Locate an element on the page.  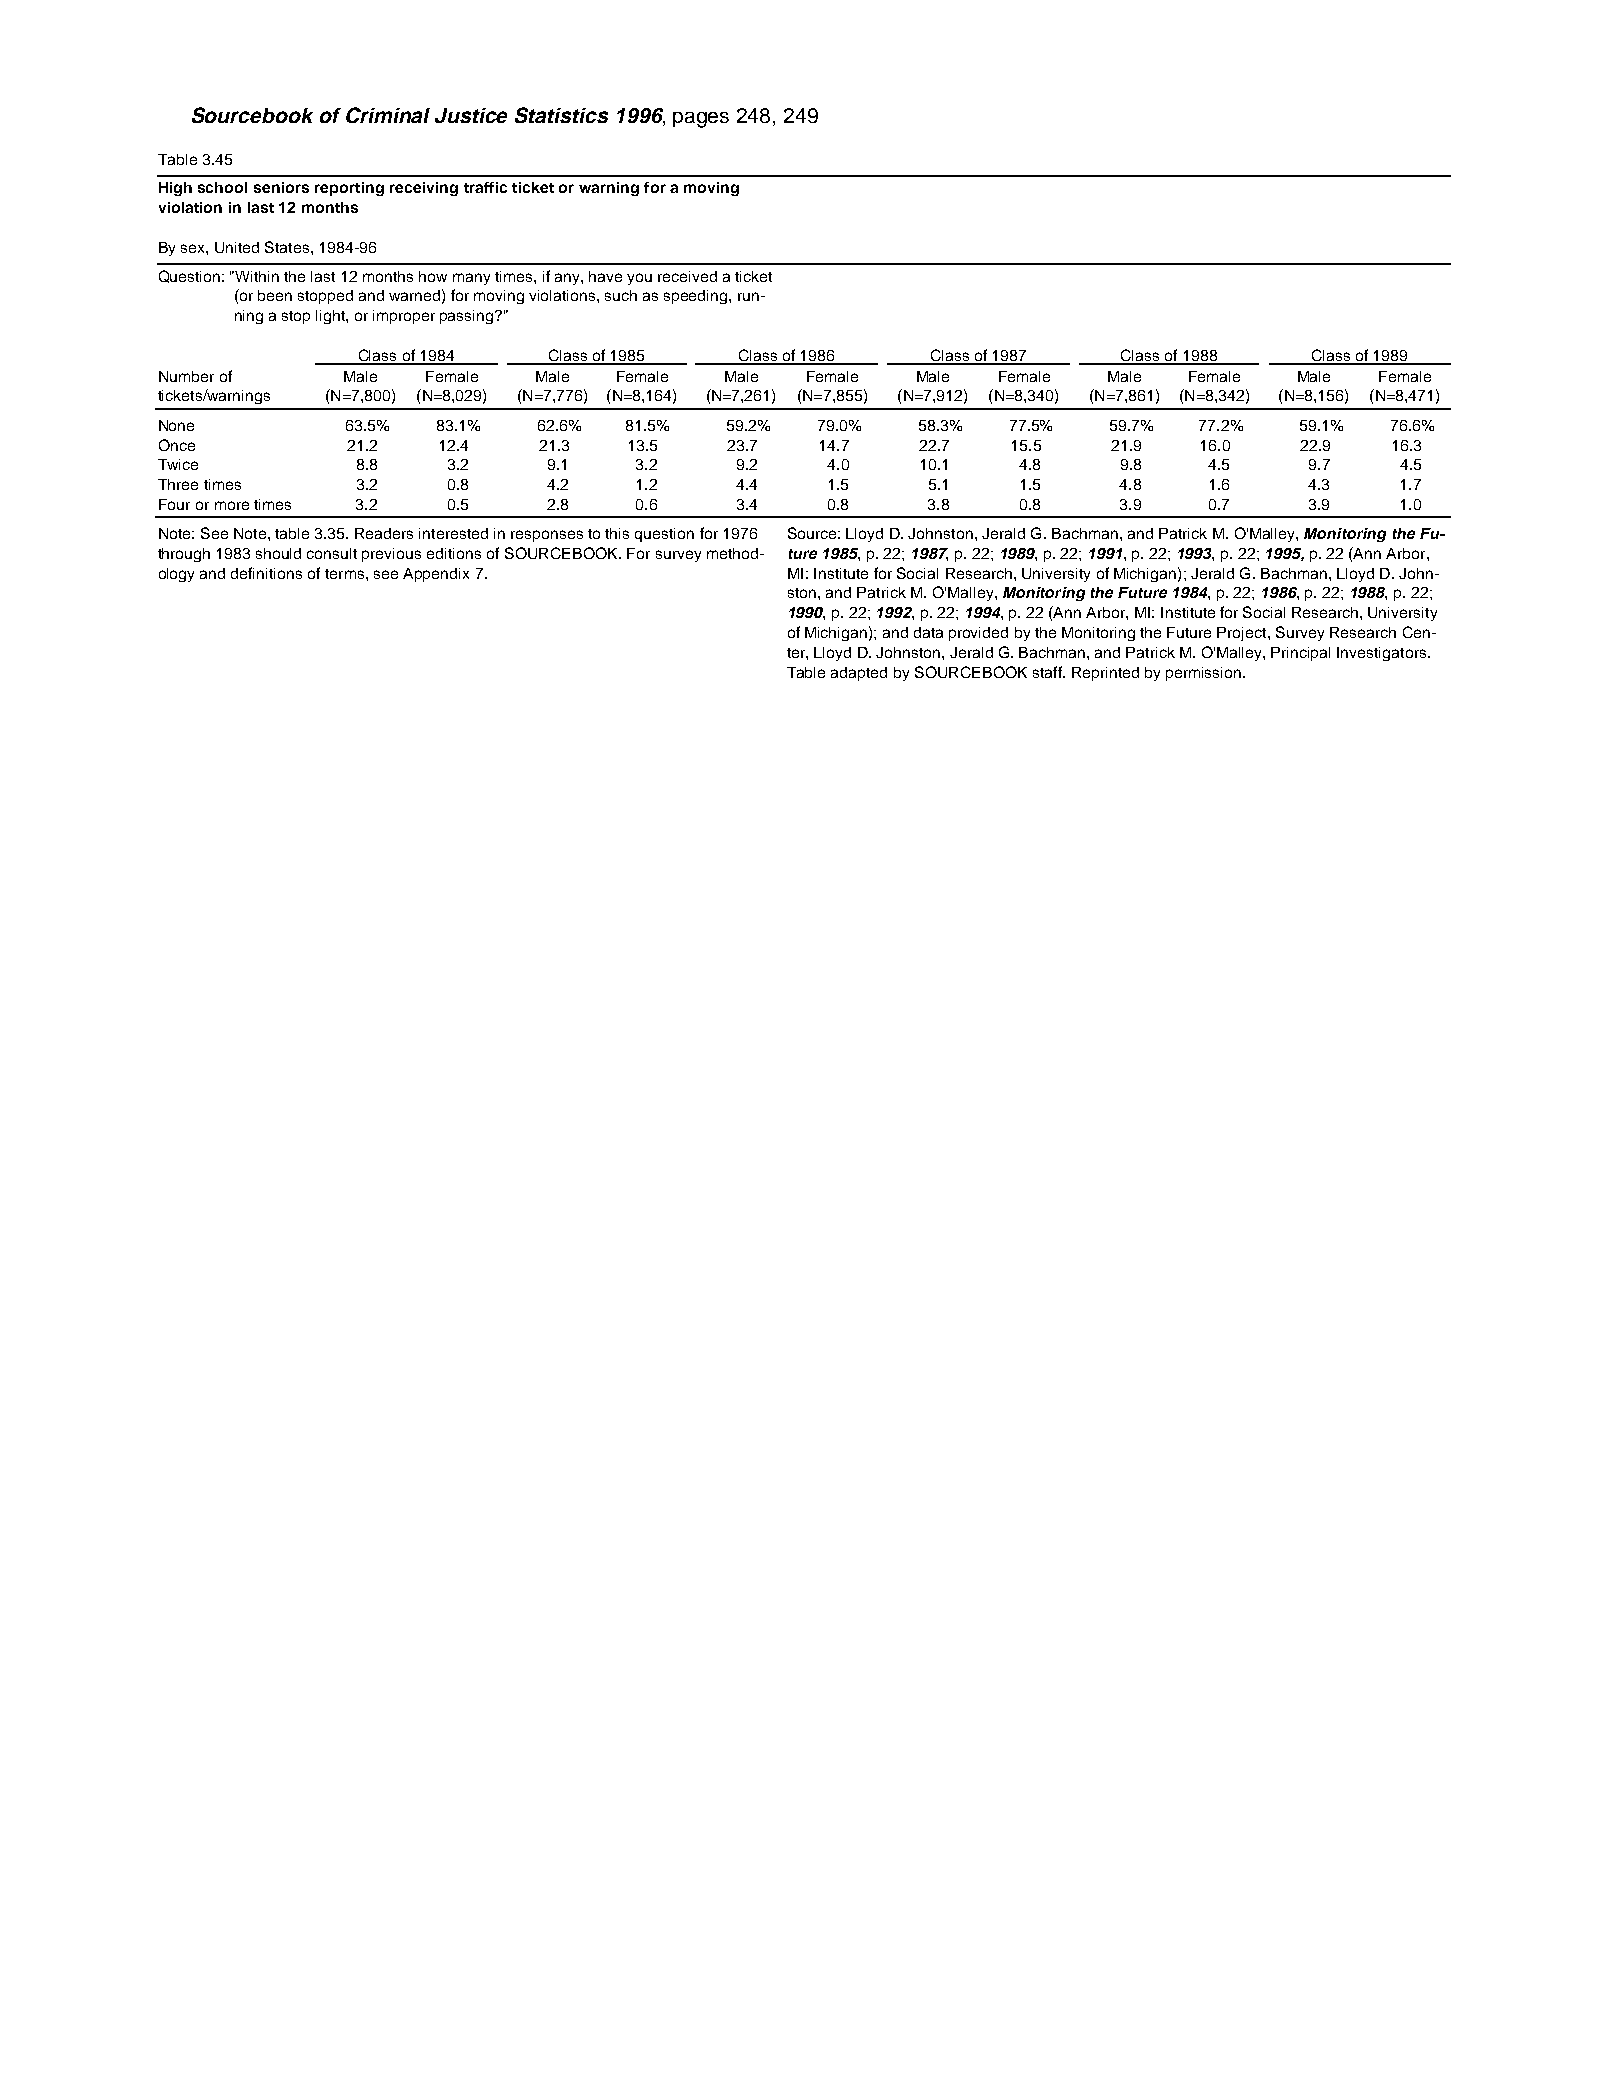
terms is located at coordinates (346, 574).
